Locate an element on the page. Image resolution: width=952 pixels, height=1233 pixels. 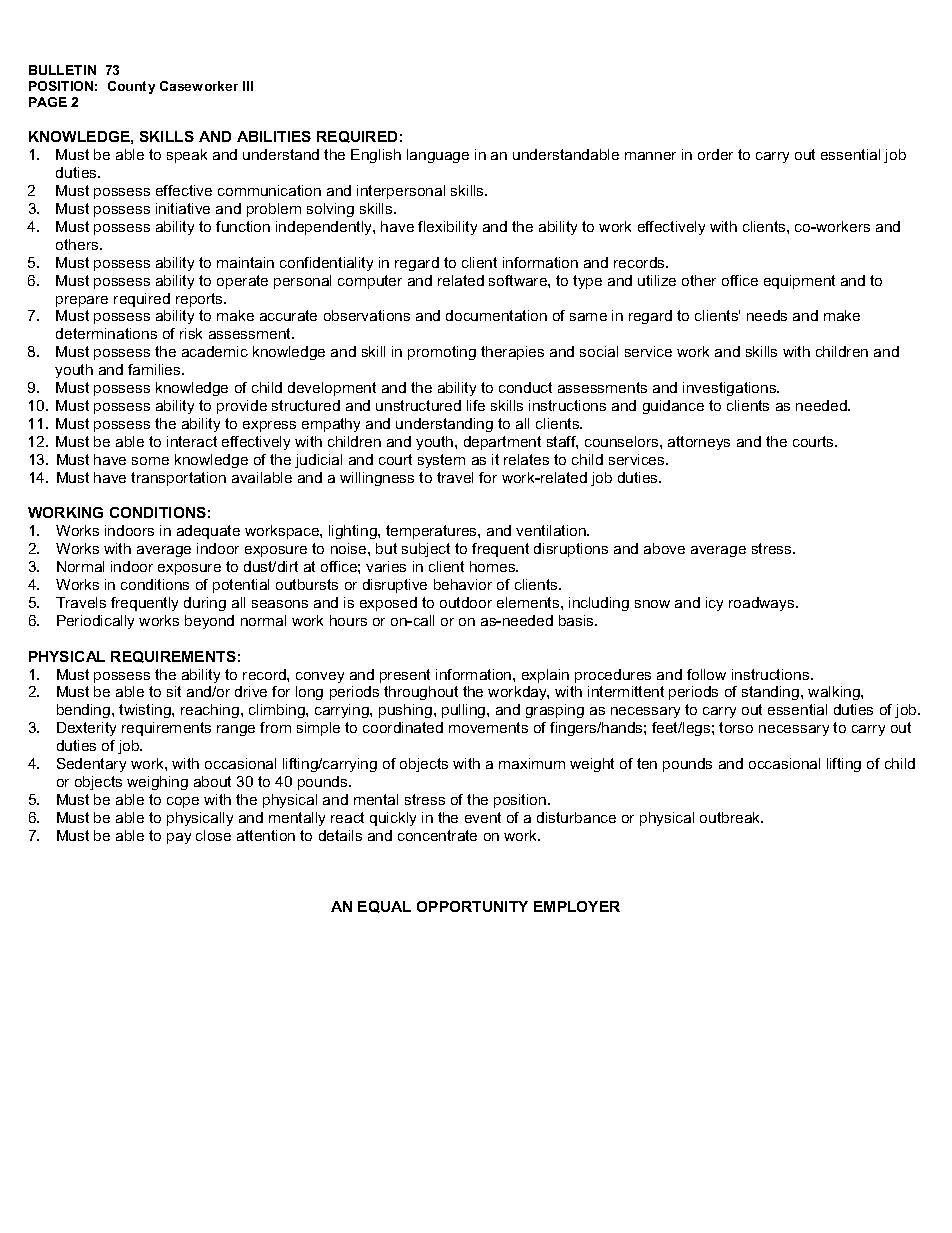
order is located at coordinates (715, 154).
